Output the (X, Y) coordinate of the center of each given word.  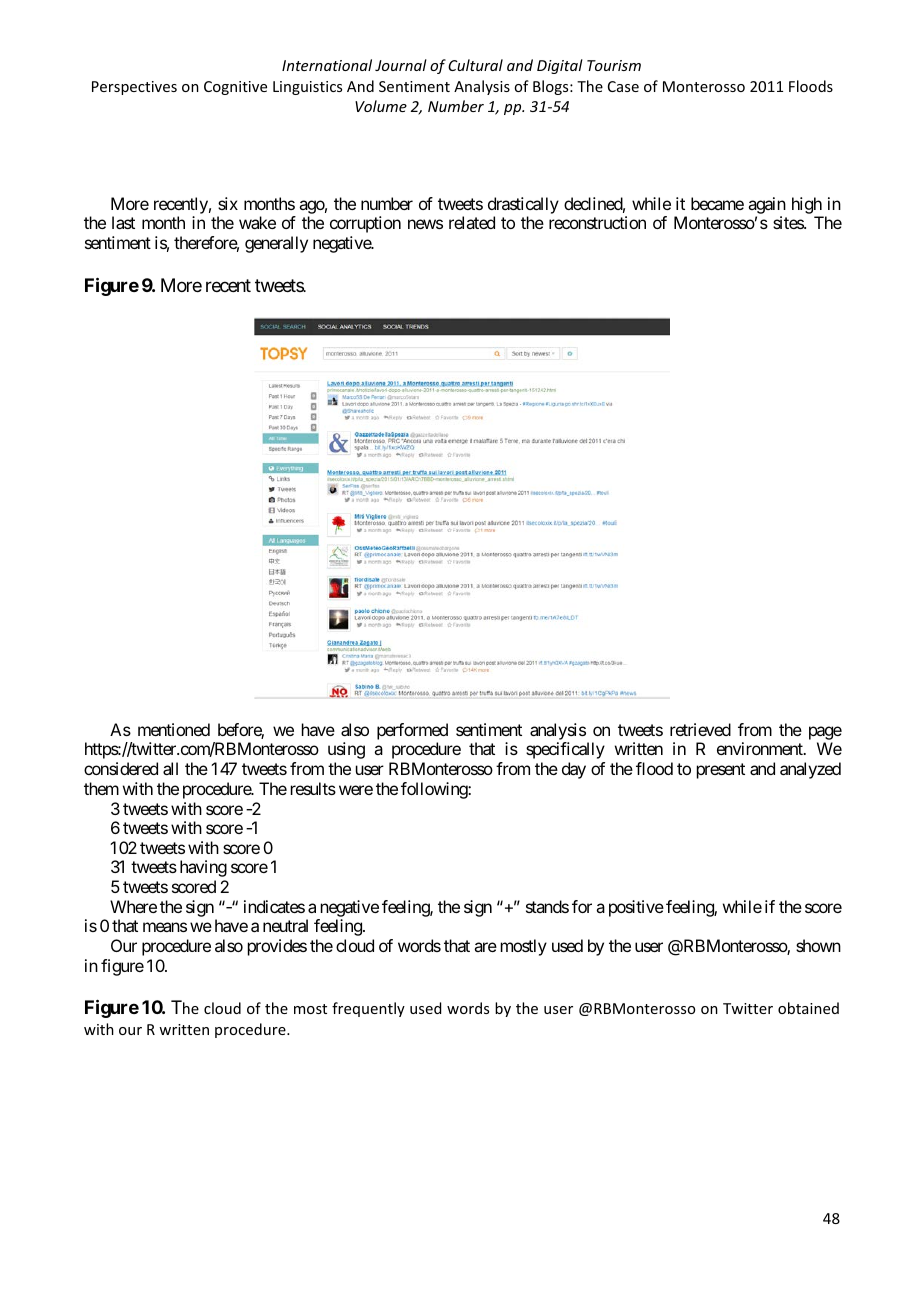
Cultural (475, 65)
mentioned (174, 729)
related (472, 222)
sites (789, 222)
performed (412, 733)
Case (623, 86)
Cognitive (235, 88)
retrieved (700, 729)
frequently (368, 1009)
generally (276, 244)
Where (133, 906)
